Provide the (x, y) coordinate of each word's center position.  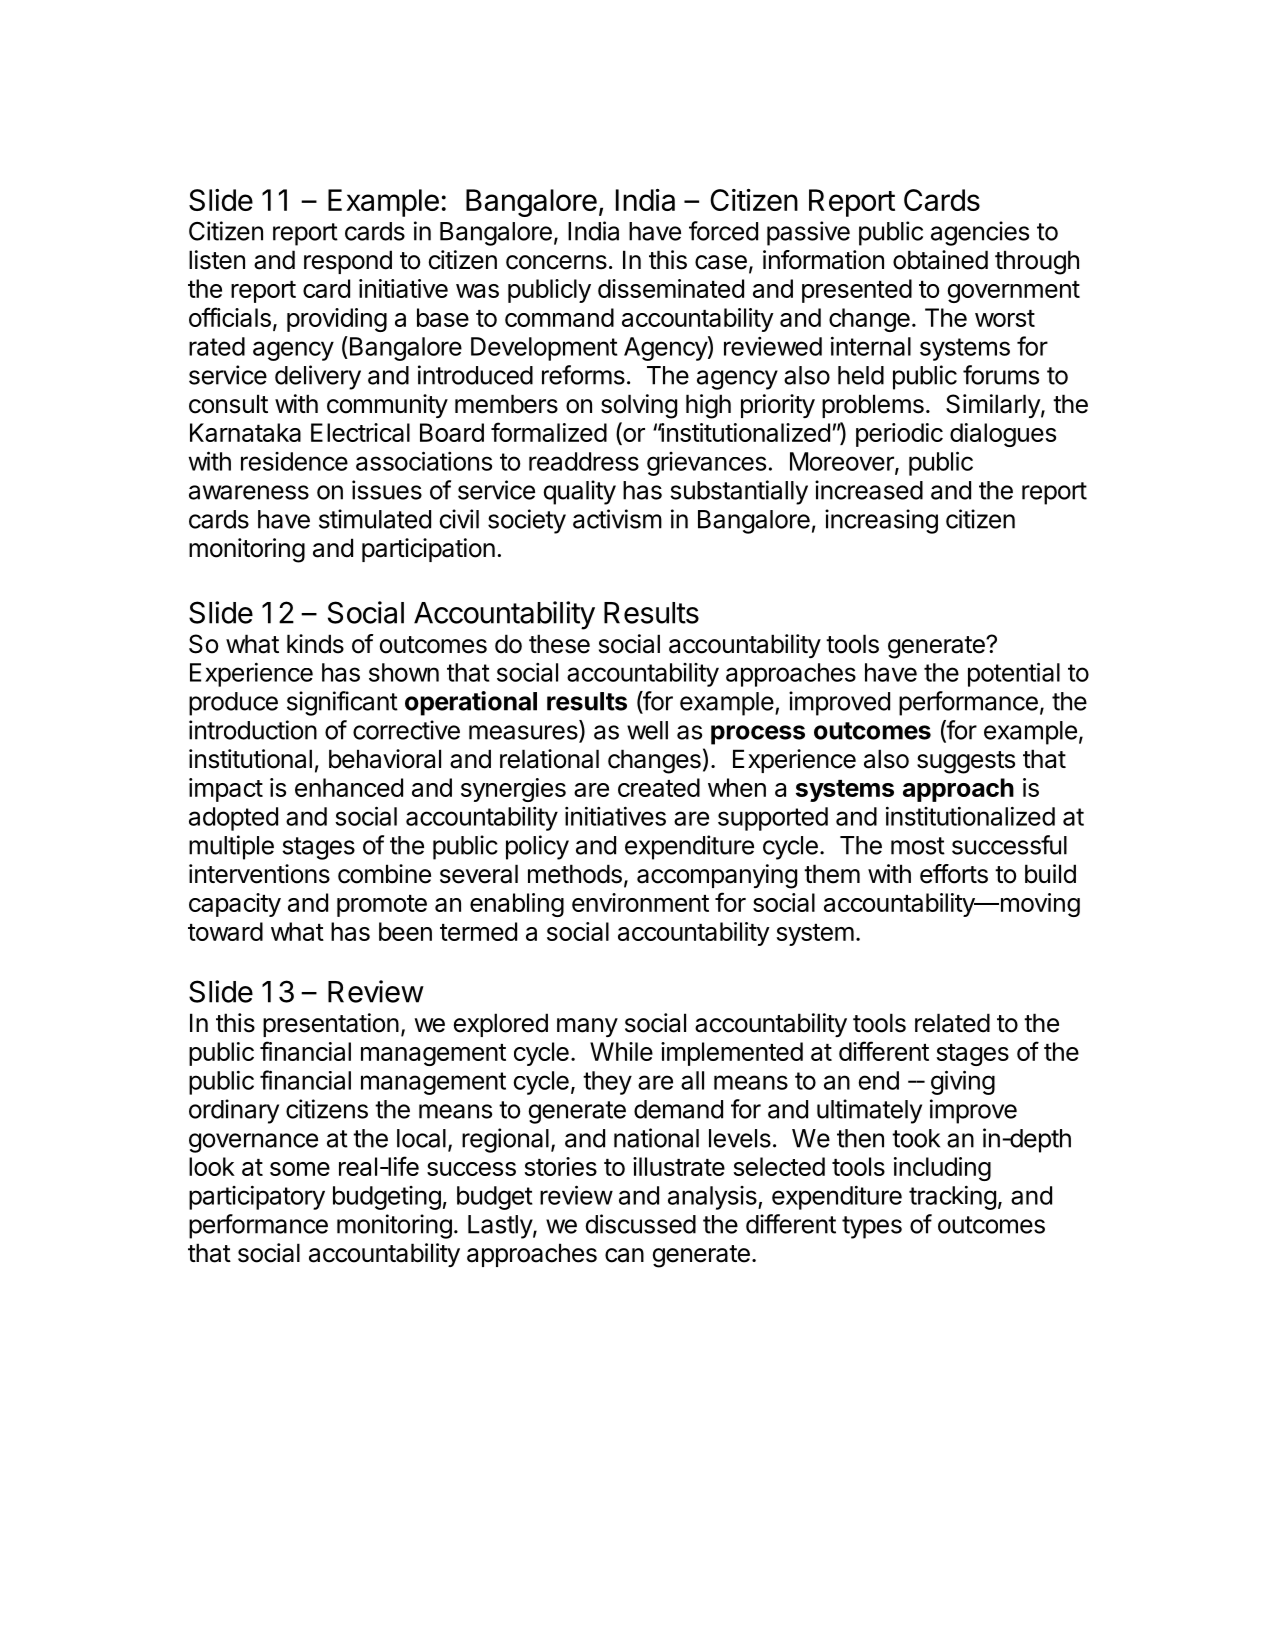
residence (294, 461)
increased (869, 490)
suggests (966, 762)
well (647, 730)
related (952, 1023)
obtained (940, 260)
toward (225, 931)
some (300, 1169)
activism (617, 519)
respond (348, 262)
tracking (952, 1197)
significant (342, 703)
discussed (640, 1224)
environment (640, 902)
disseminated (671, 288)
